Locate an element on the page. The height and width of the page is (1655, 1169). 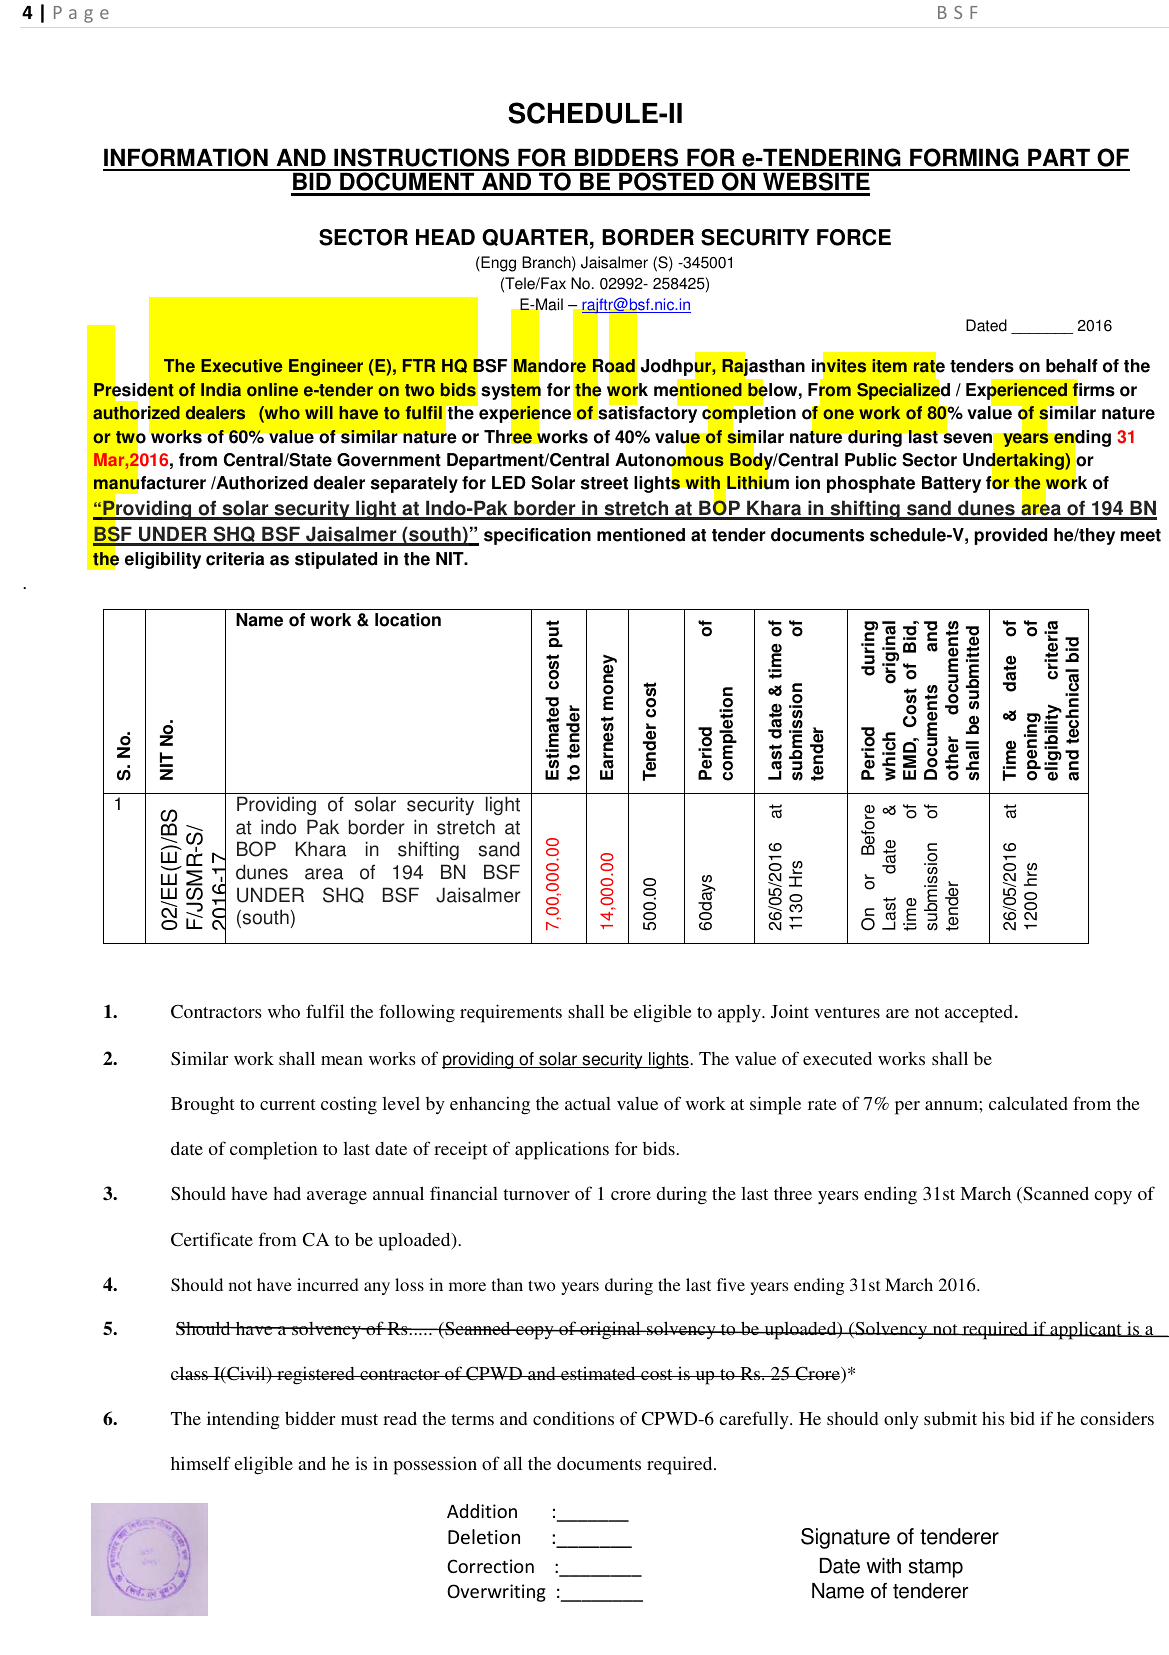
location is located at coordinates (408, 620).
